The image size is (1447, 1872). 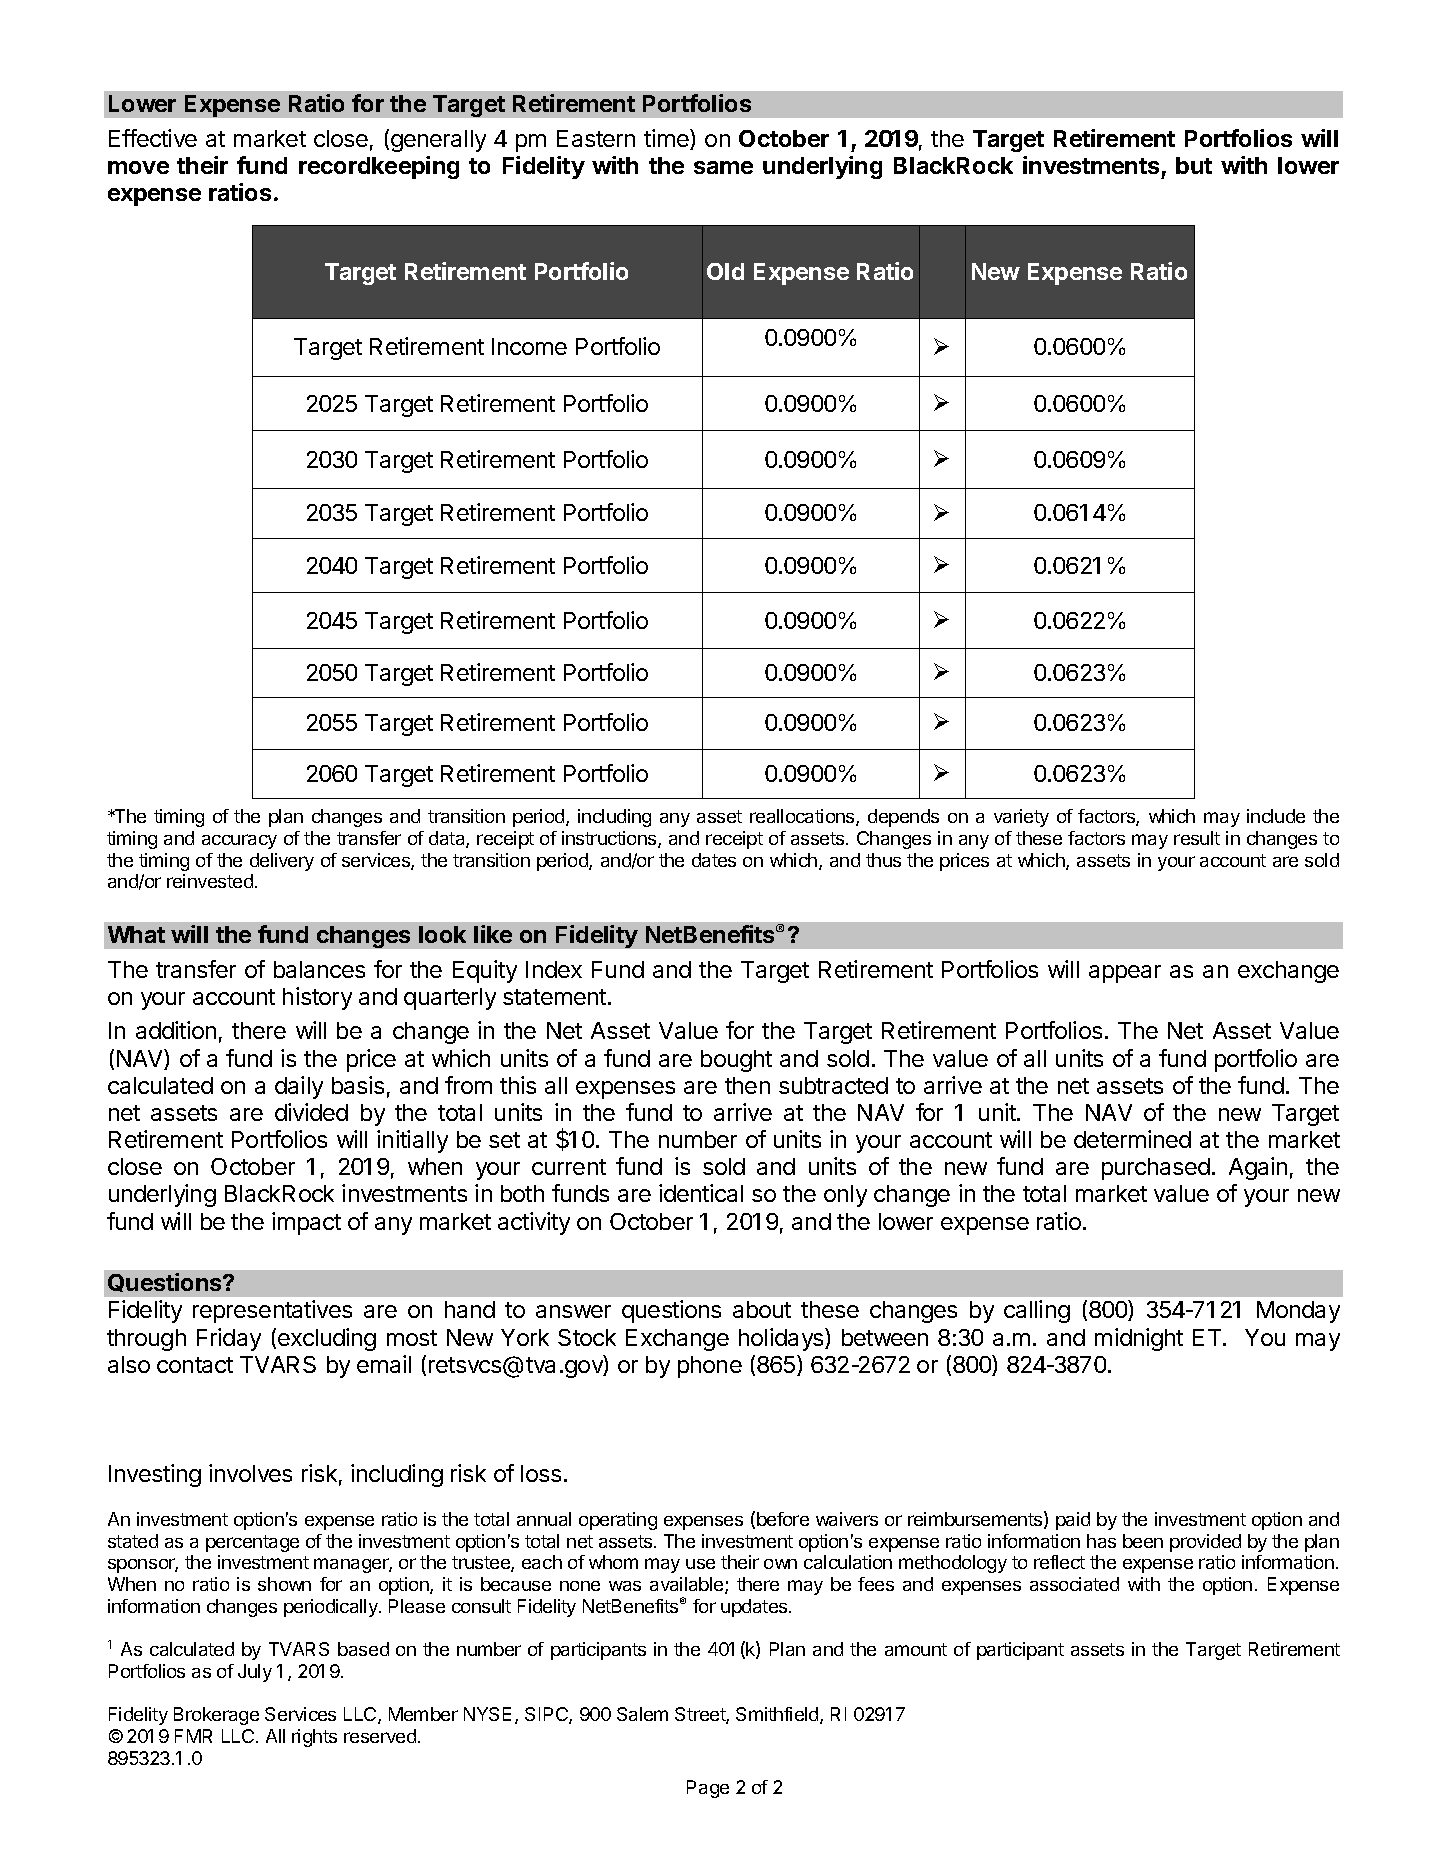 What do you see at coordinates (1125, 974) in the page?
I see `appear` at bounding box center [1125, 974].
